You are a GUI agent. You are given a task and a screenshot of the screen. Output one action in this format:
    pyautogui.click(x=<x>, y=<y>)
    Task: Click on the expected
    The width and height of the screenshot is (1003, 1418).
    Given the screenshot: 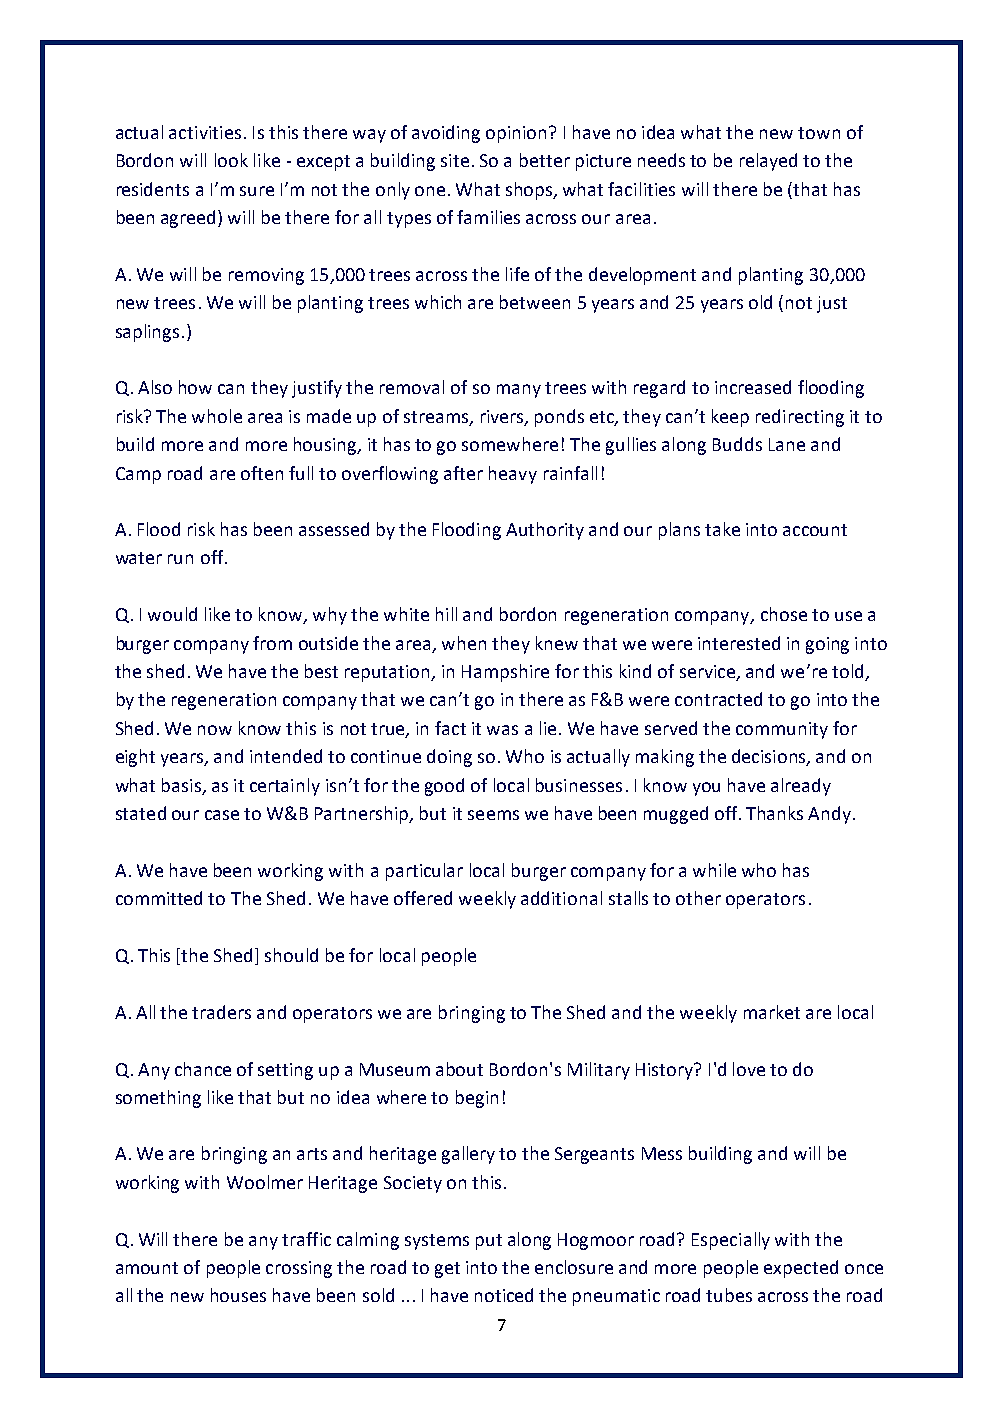 What is the action you would take?
    pyautogui.click(x=801, y=1269)
